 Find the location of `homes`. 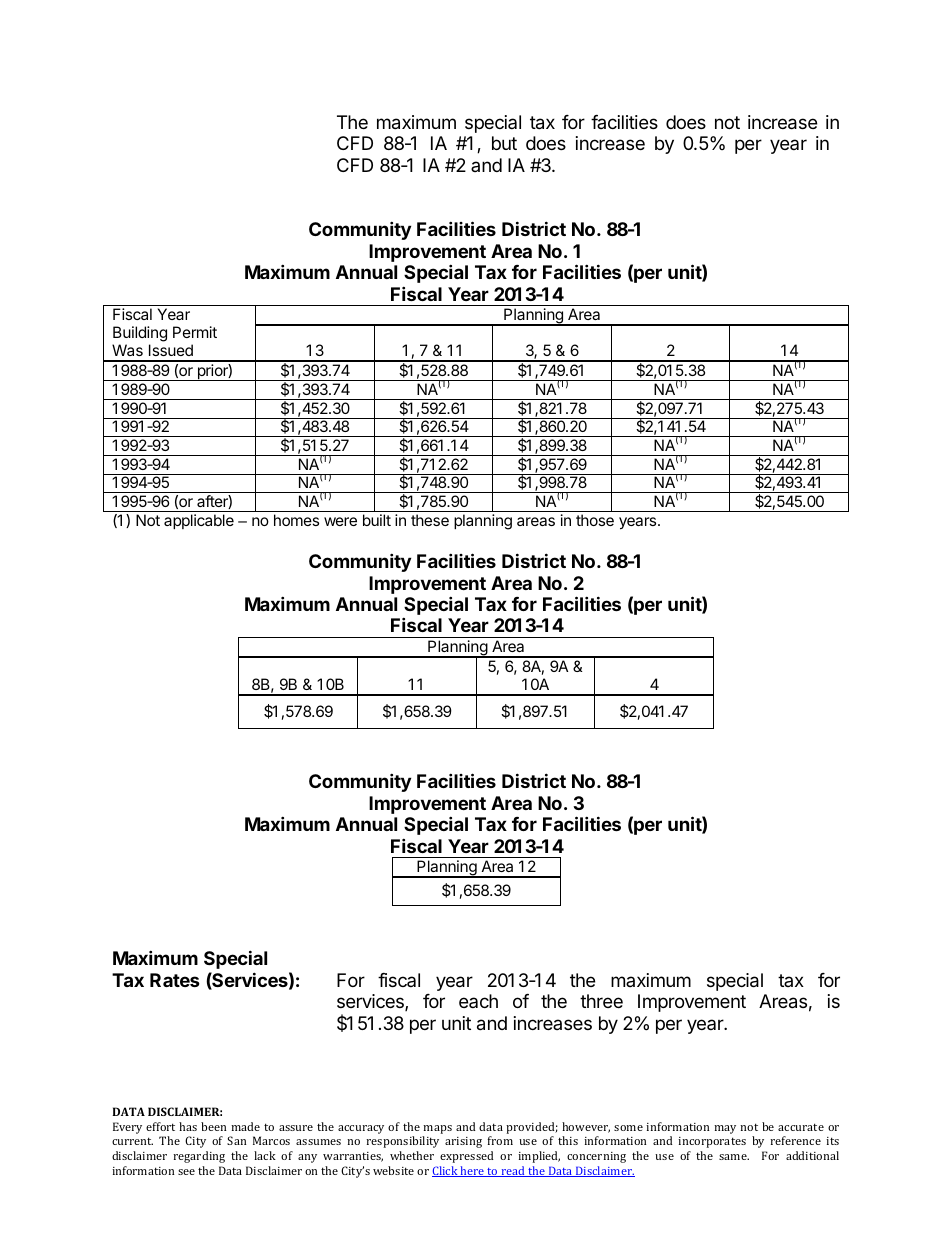

homes is located at coordinates (296, 520).
